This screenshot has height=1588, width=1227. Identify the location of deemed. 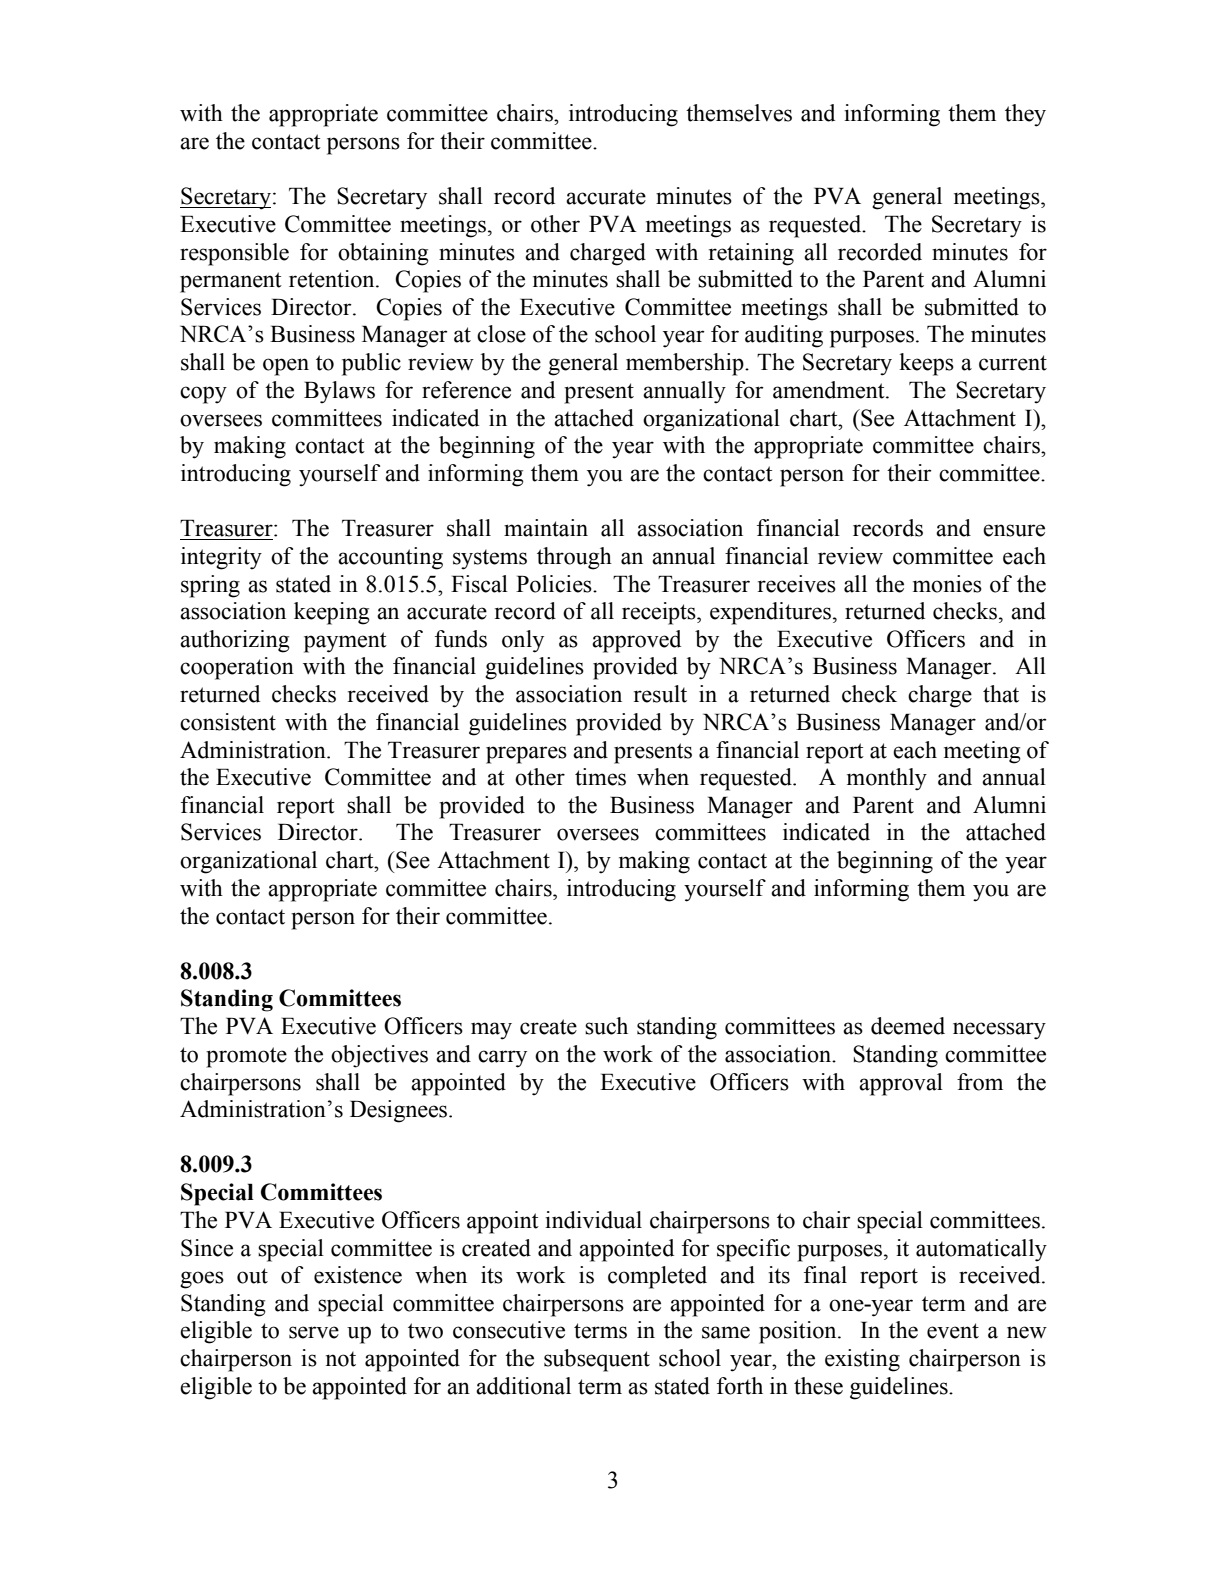
(908, 1026).
